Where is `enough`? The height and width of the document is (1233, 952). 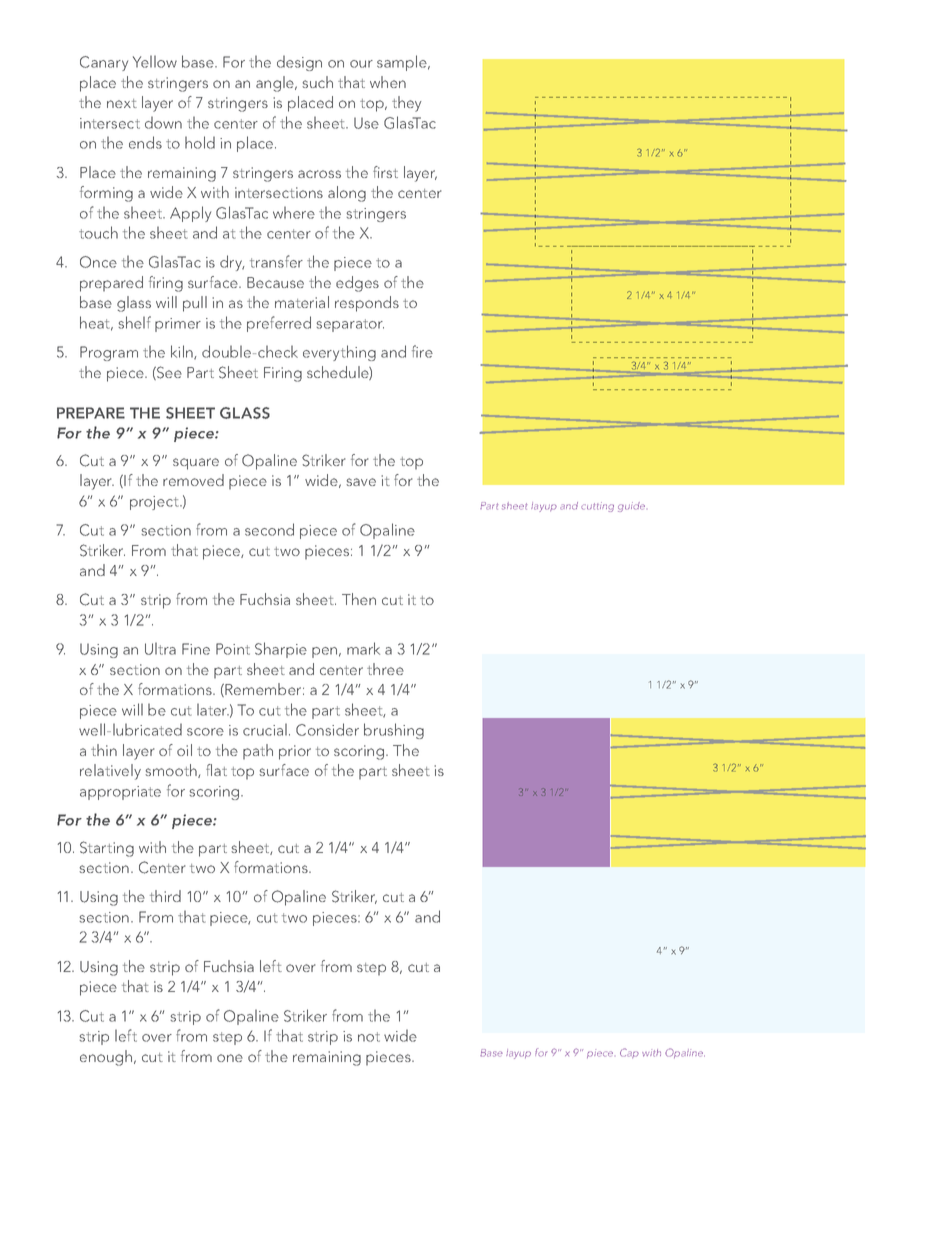
enough is located at coordinates (106, 1058).
